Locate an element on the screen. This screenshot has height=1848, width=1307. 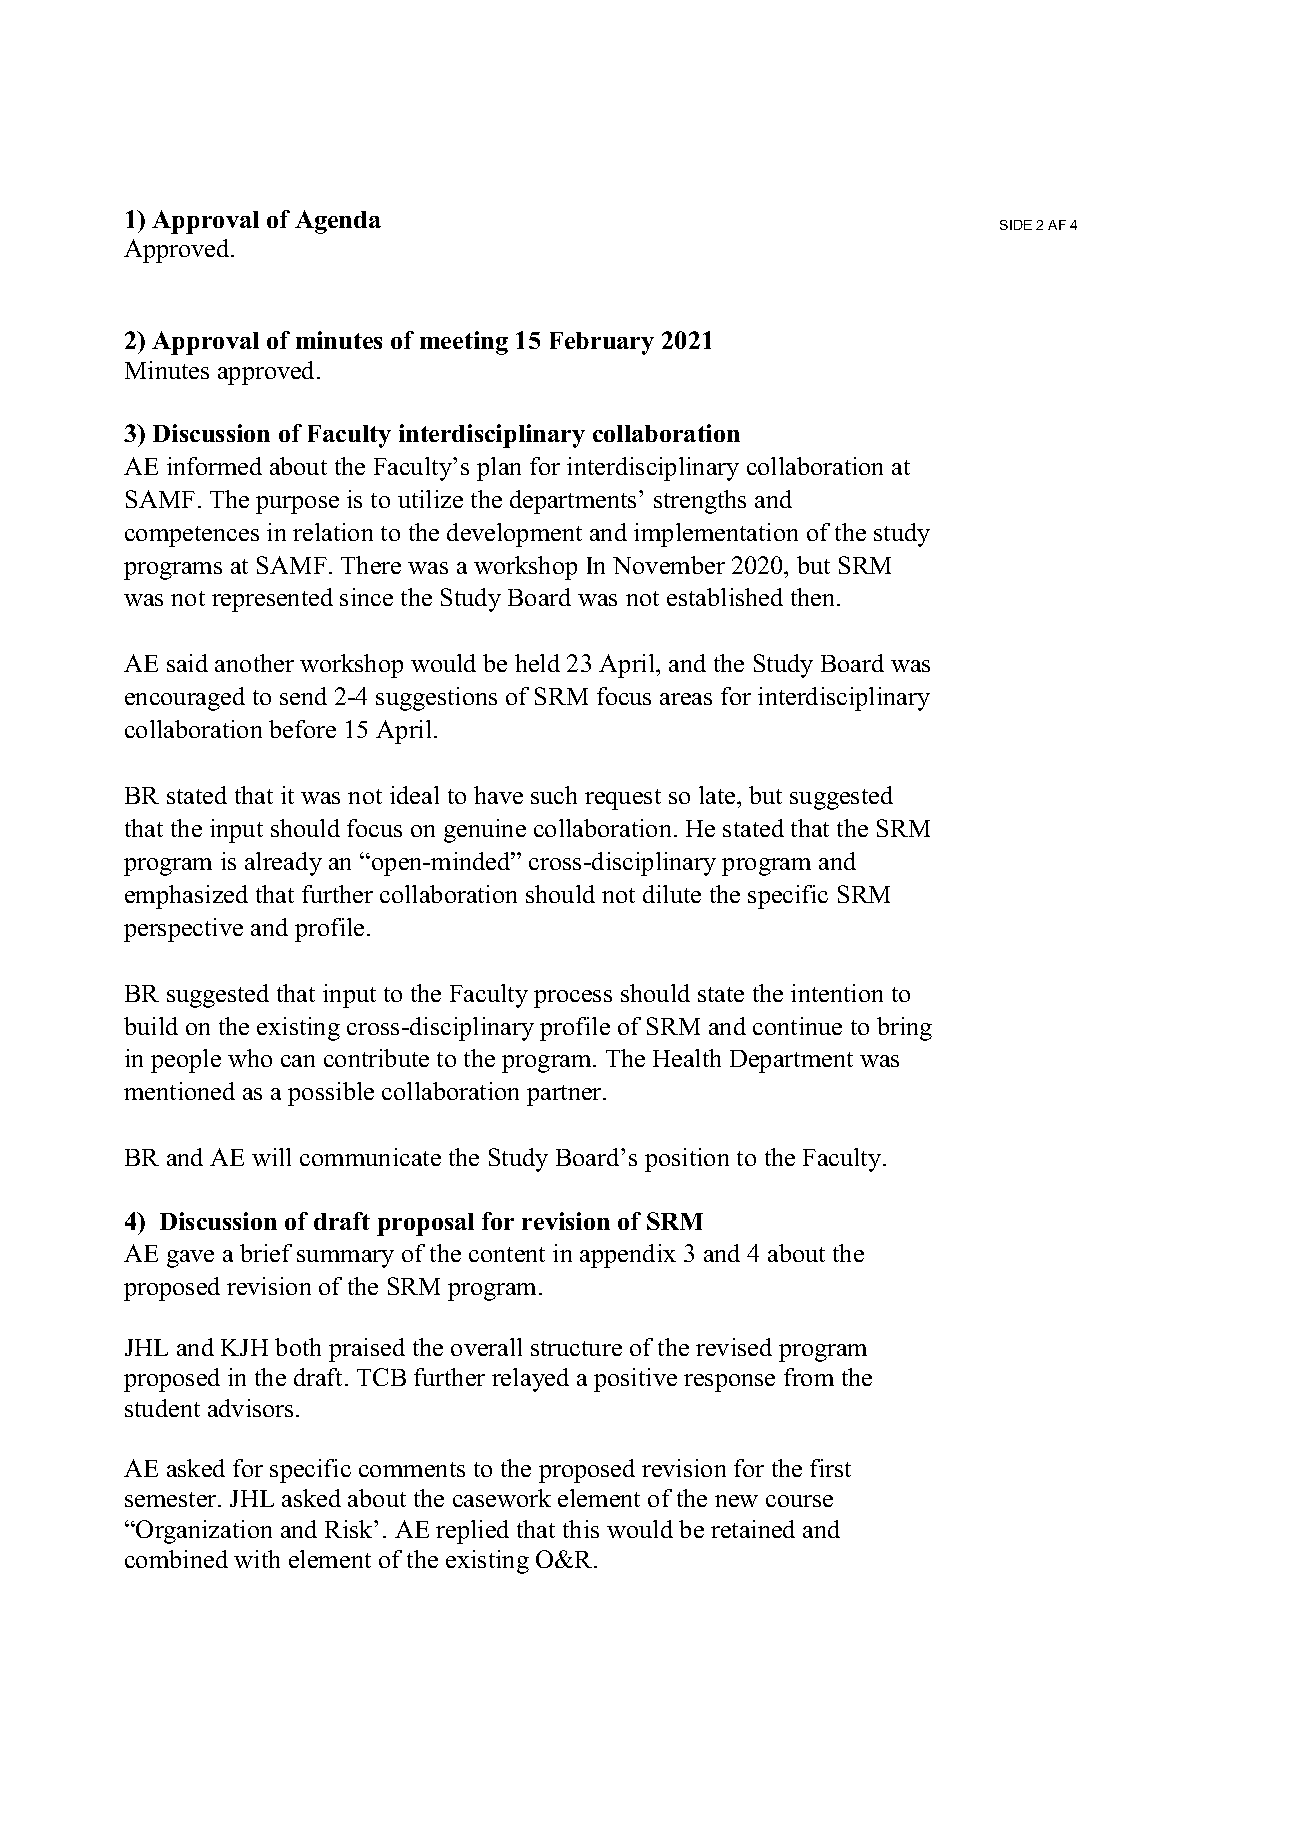
already is located at coordinates (283, 864).
